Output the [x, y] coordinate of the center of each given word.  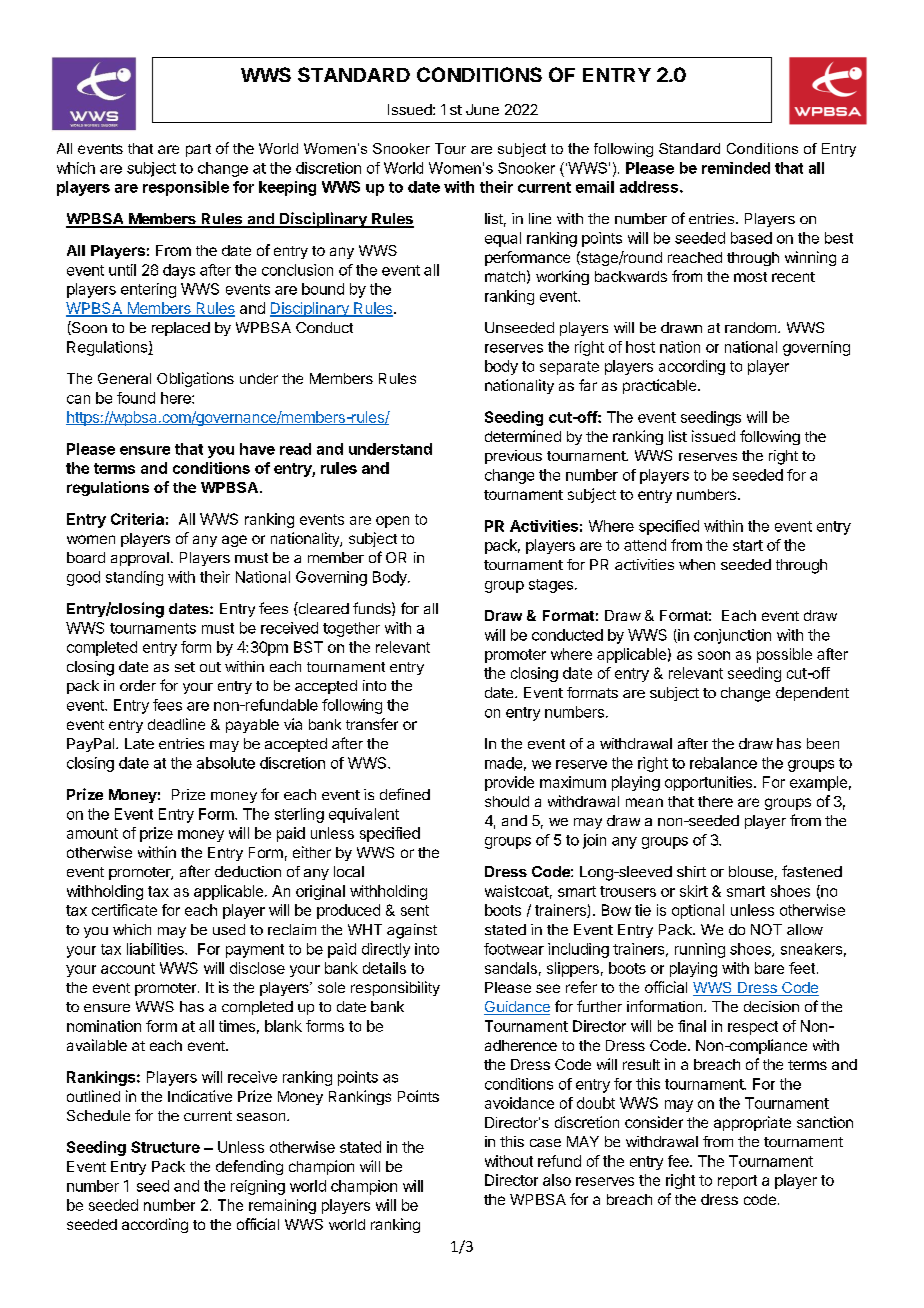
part [198, 150]
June [482, 109]
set [185, 667]
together [351, 629]
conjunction [732, 636]
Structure [165, 1147]
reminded [736, 168]
